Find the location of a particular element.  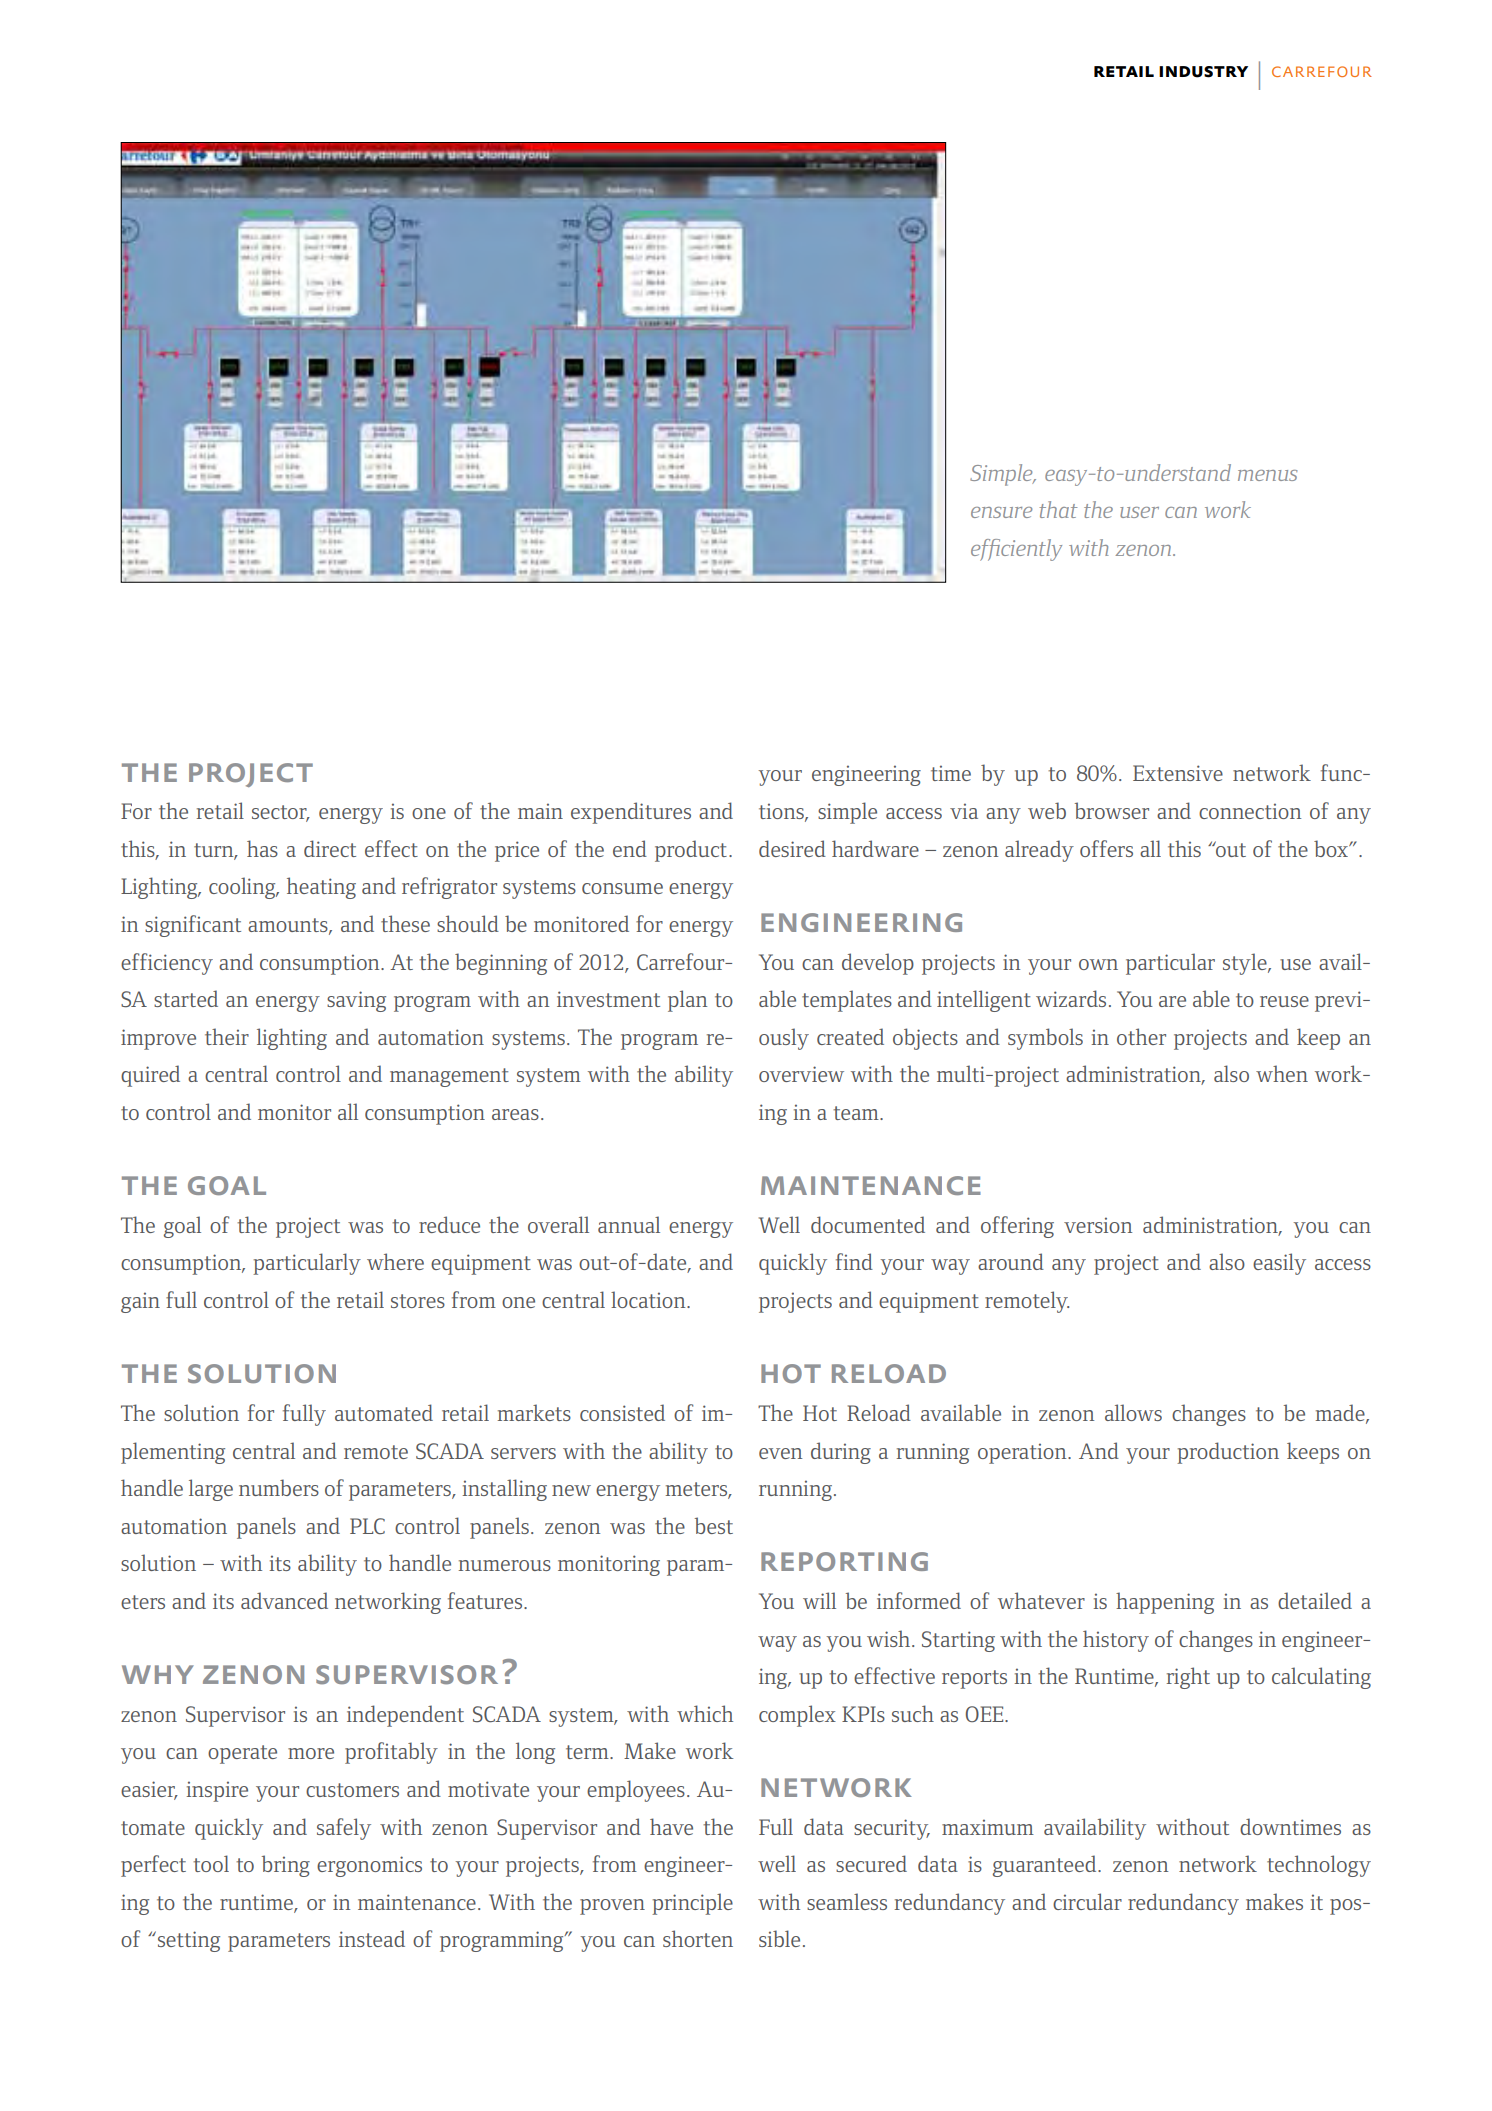

bring is located at coordinates (286, 1866).
